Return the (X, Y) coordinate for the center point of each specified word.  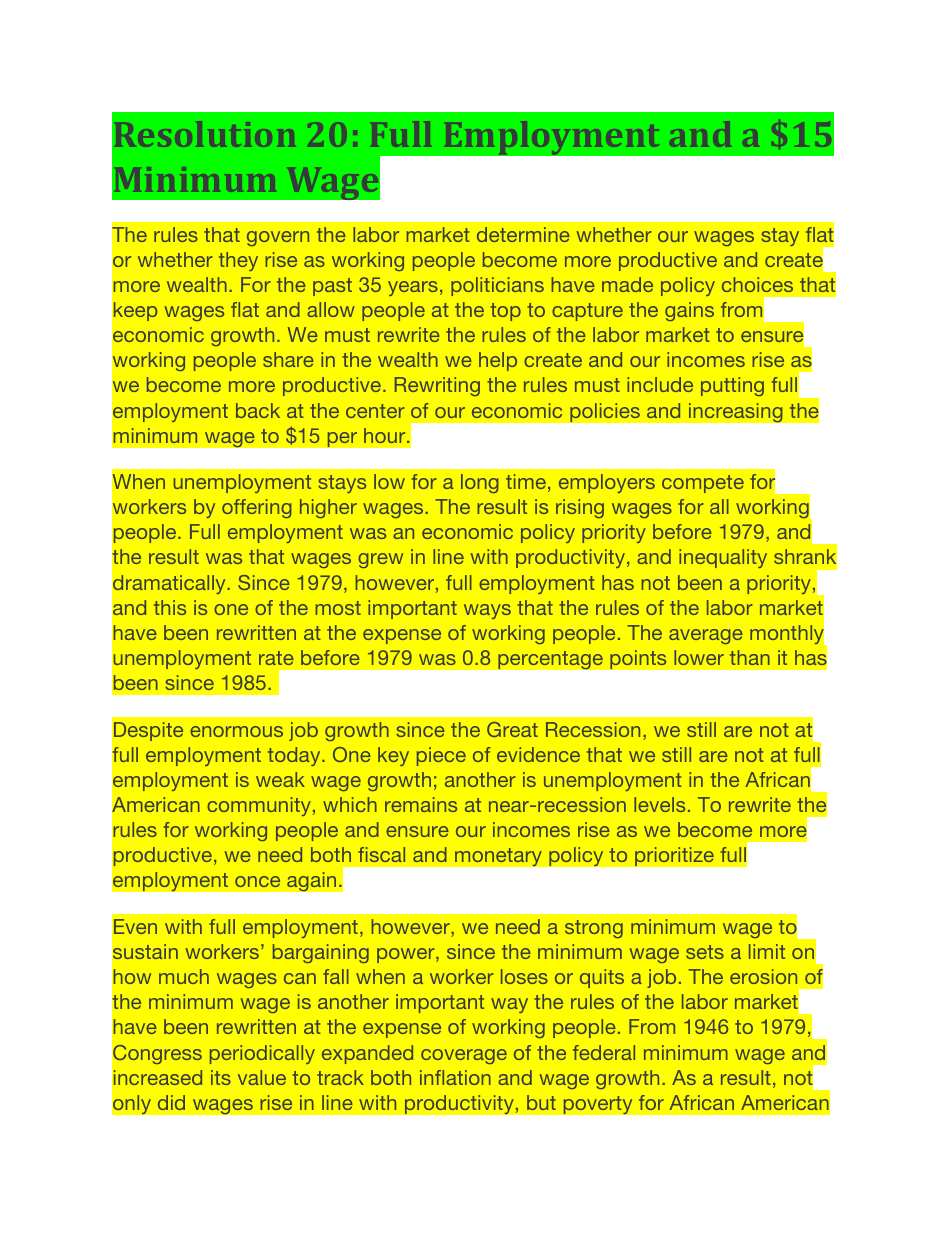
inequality (723, 558)
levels (659, 804)
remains (421, 804)
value (262, 1077)
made (627, 284)
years (413, 288)
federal (604, 1052)
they (238, 261)
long (479, 483)
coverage (464, 1056)
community (259, 806)
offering (256, 508)
